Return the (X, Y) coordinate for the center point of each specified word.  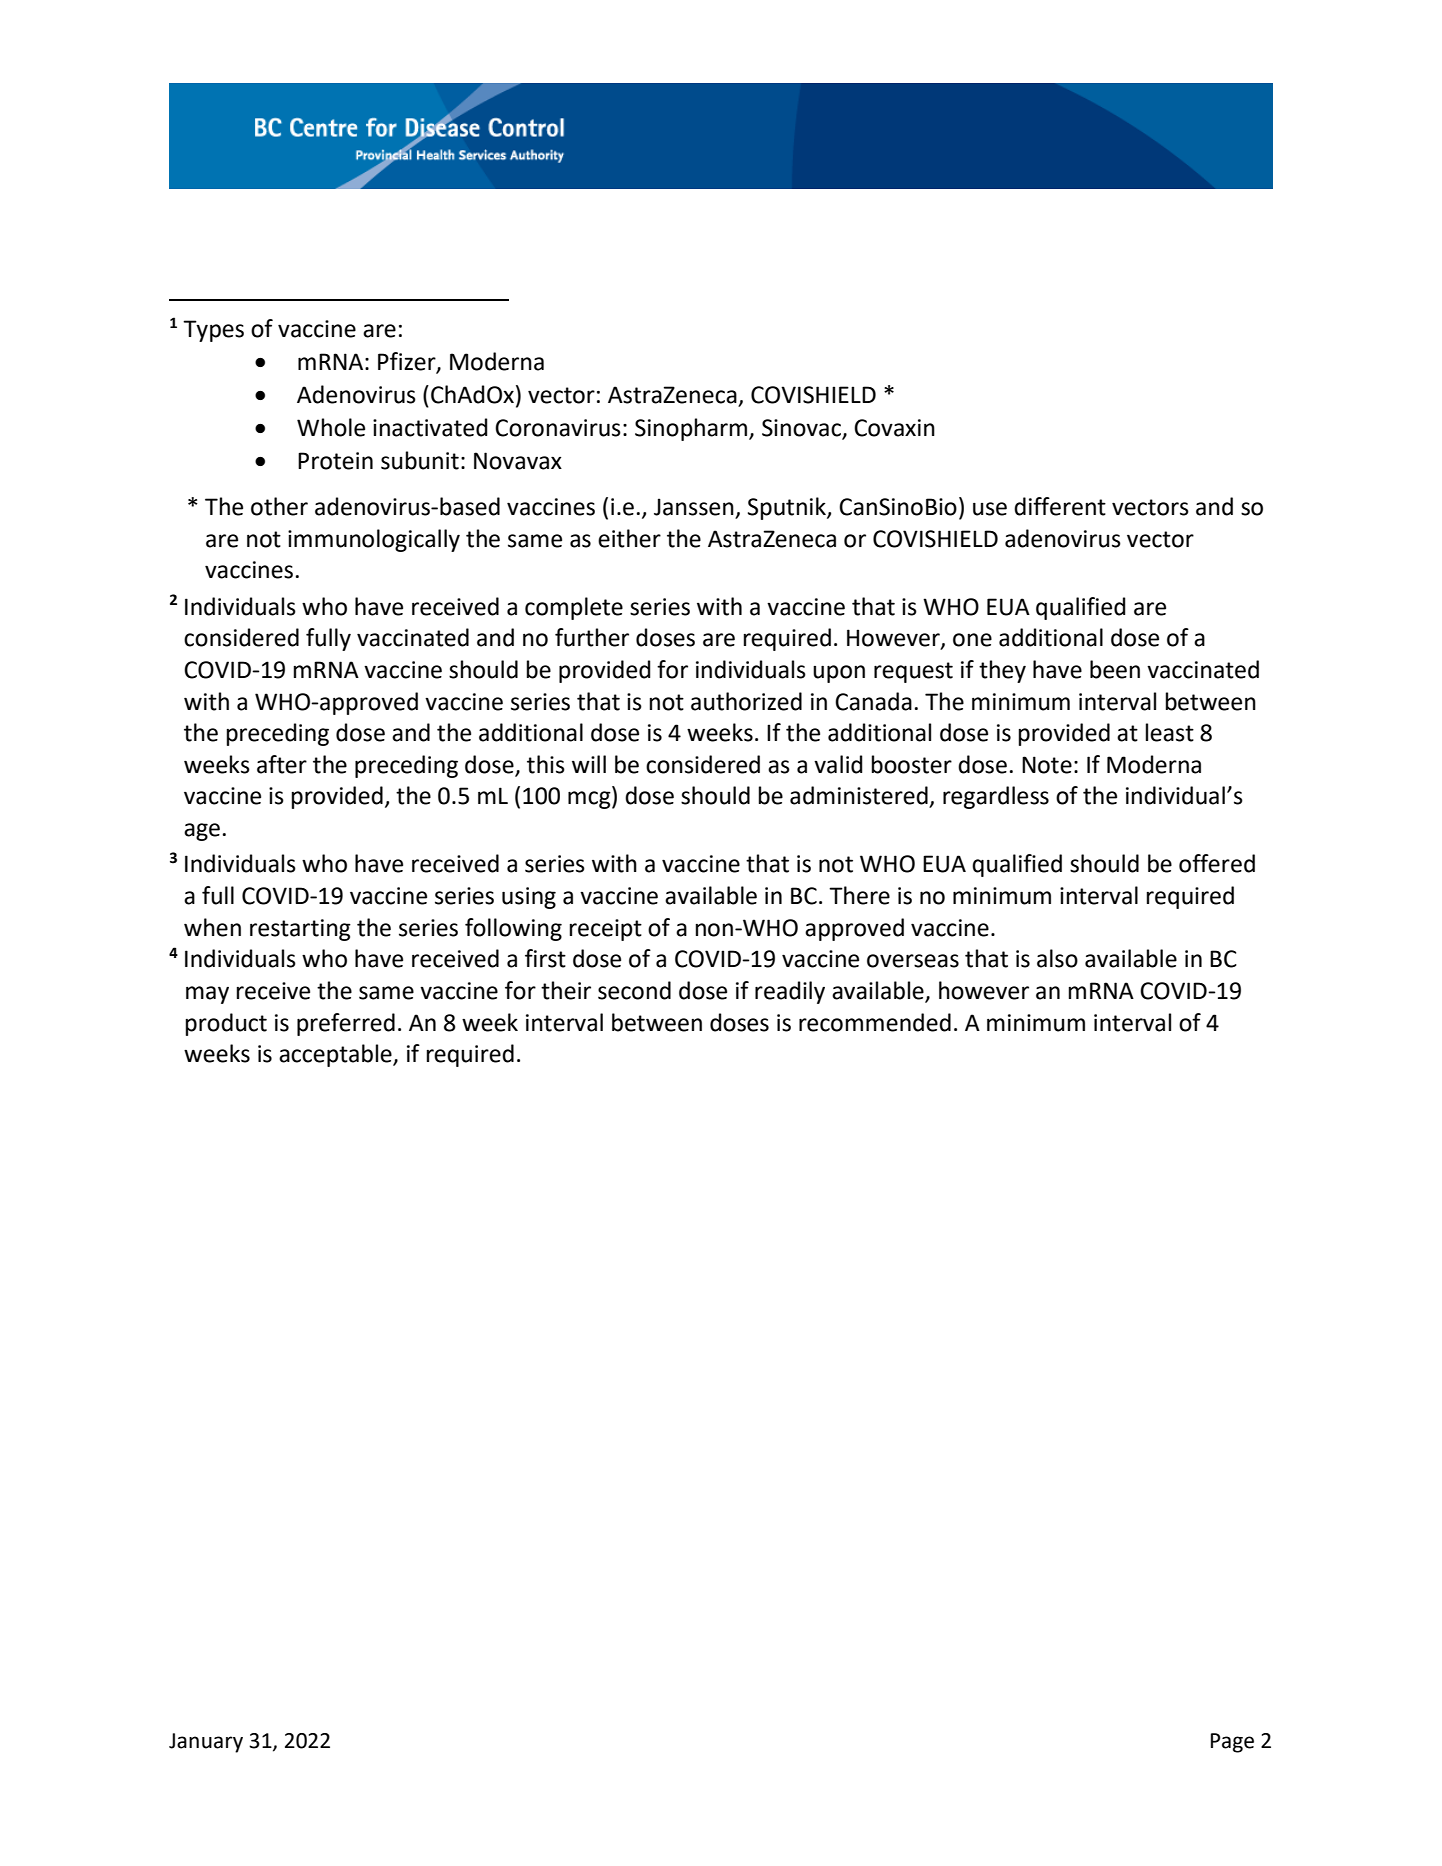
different (1060, 506)
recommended (875, 1022)
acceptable (336, 1055)
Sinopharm (691, 429)
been (1115, 669)
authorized (746, 701)
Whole (331, 427)
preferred (346, 1024)
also (1057, 958)
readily (790, 992)
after (282, 764)
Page (1232, 1743)
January (206, 1743)
